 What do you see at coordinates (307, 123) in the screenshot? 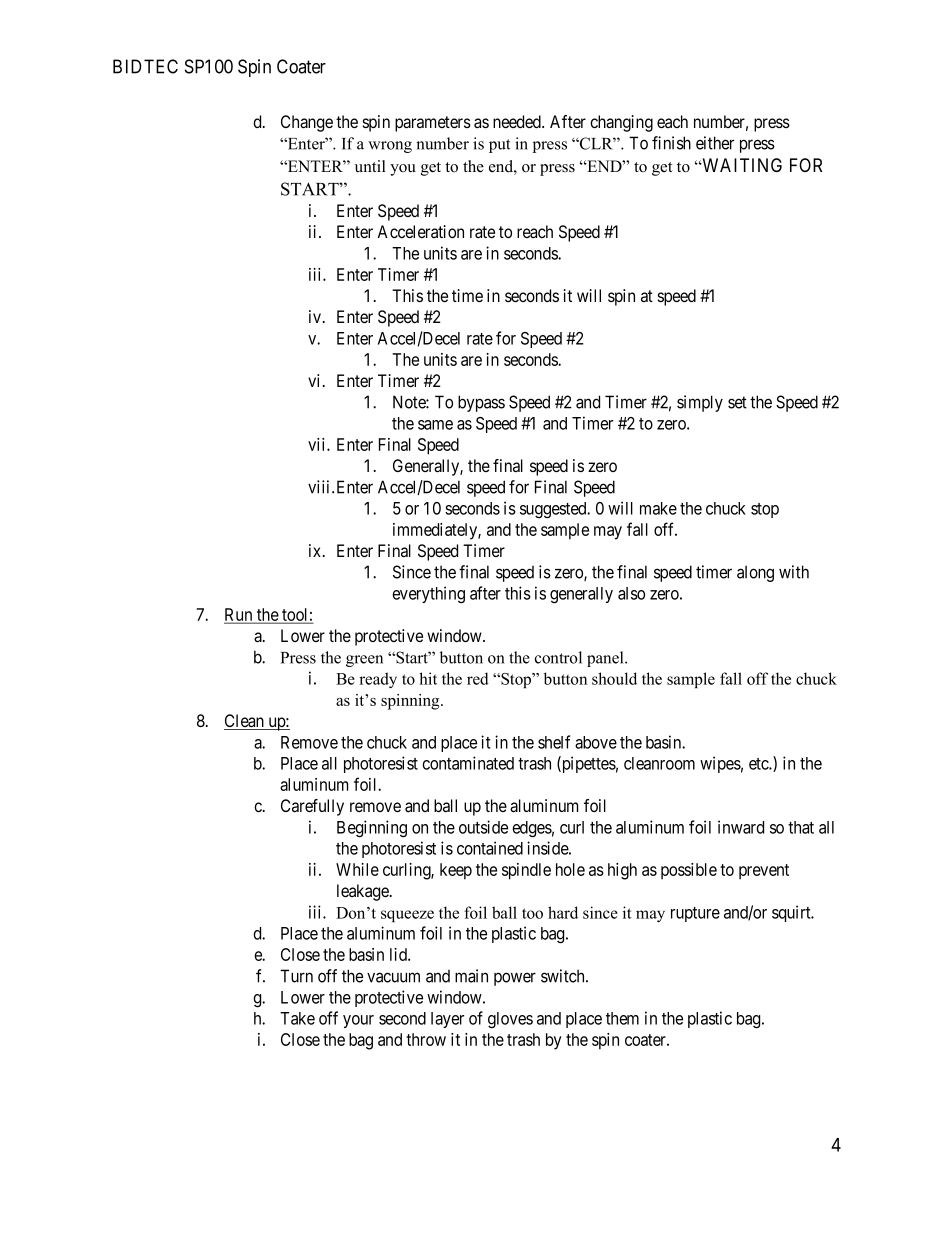
I see `Change` at bounding box center [307, 123].
